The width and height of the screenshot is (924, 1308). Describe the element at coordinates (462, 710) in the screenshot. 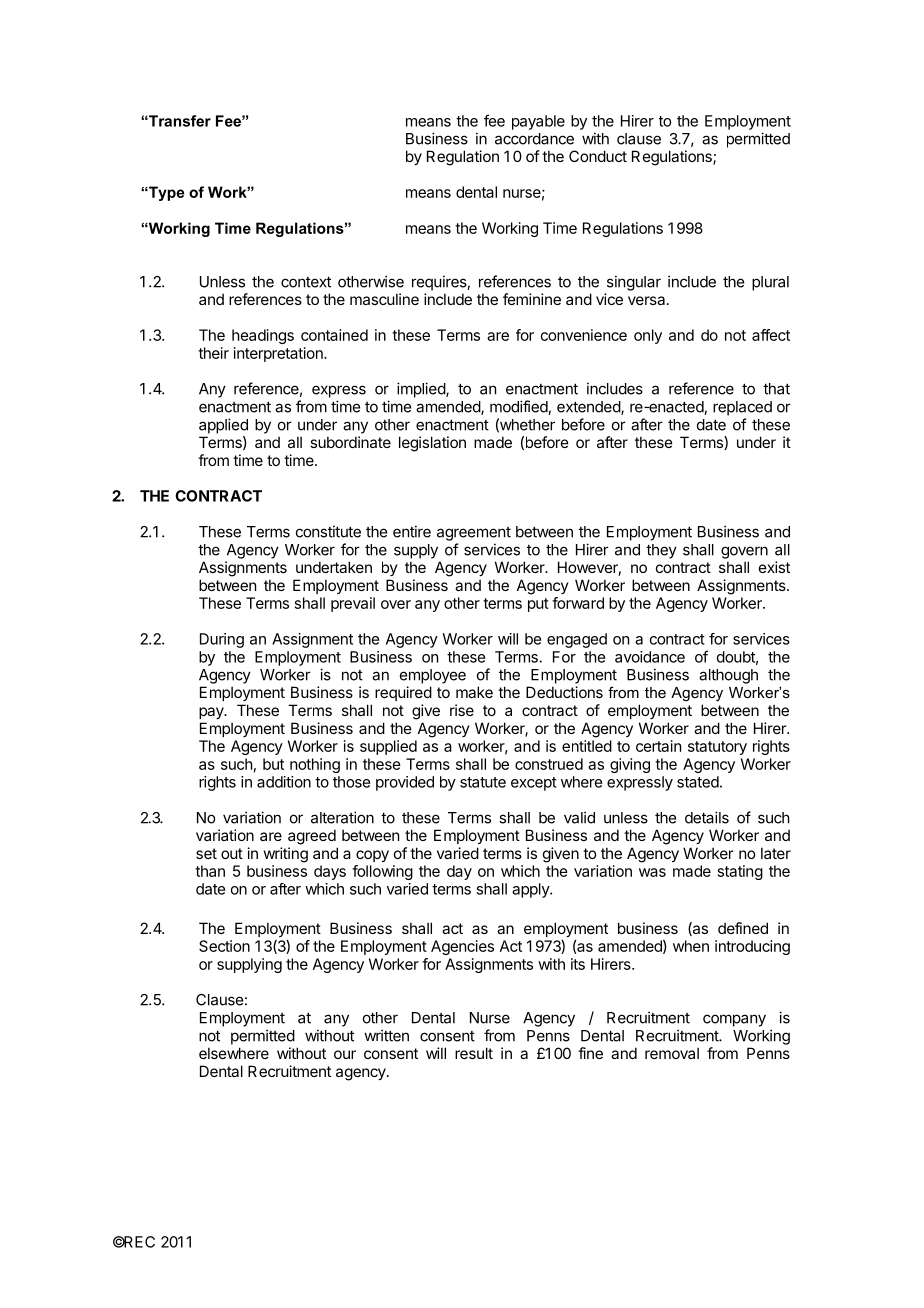

I see `rise` at that location.
